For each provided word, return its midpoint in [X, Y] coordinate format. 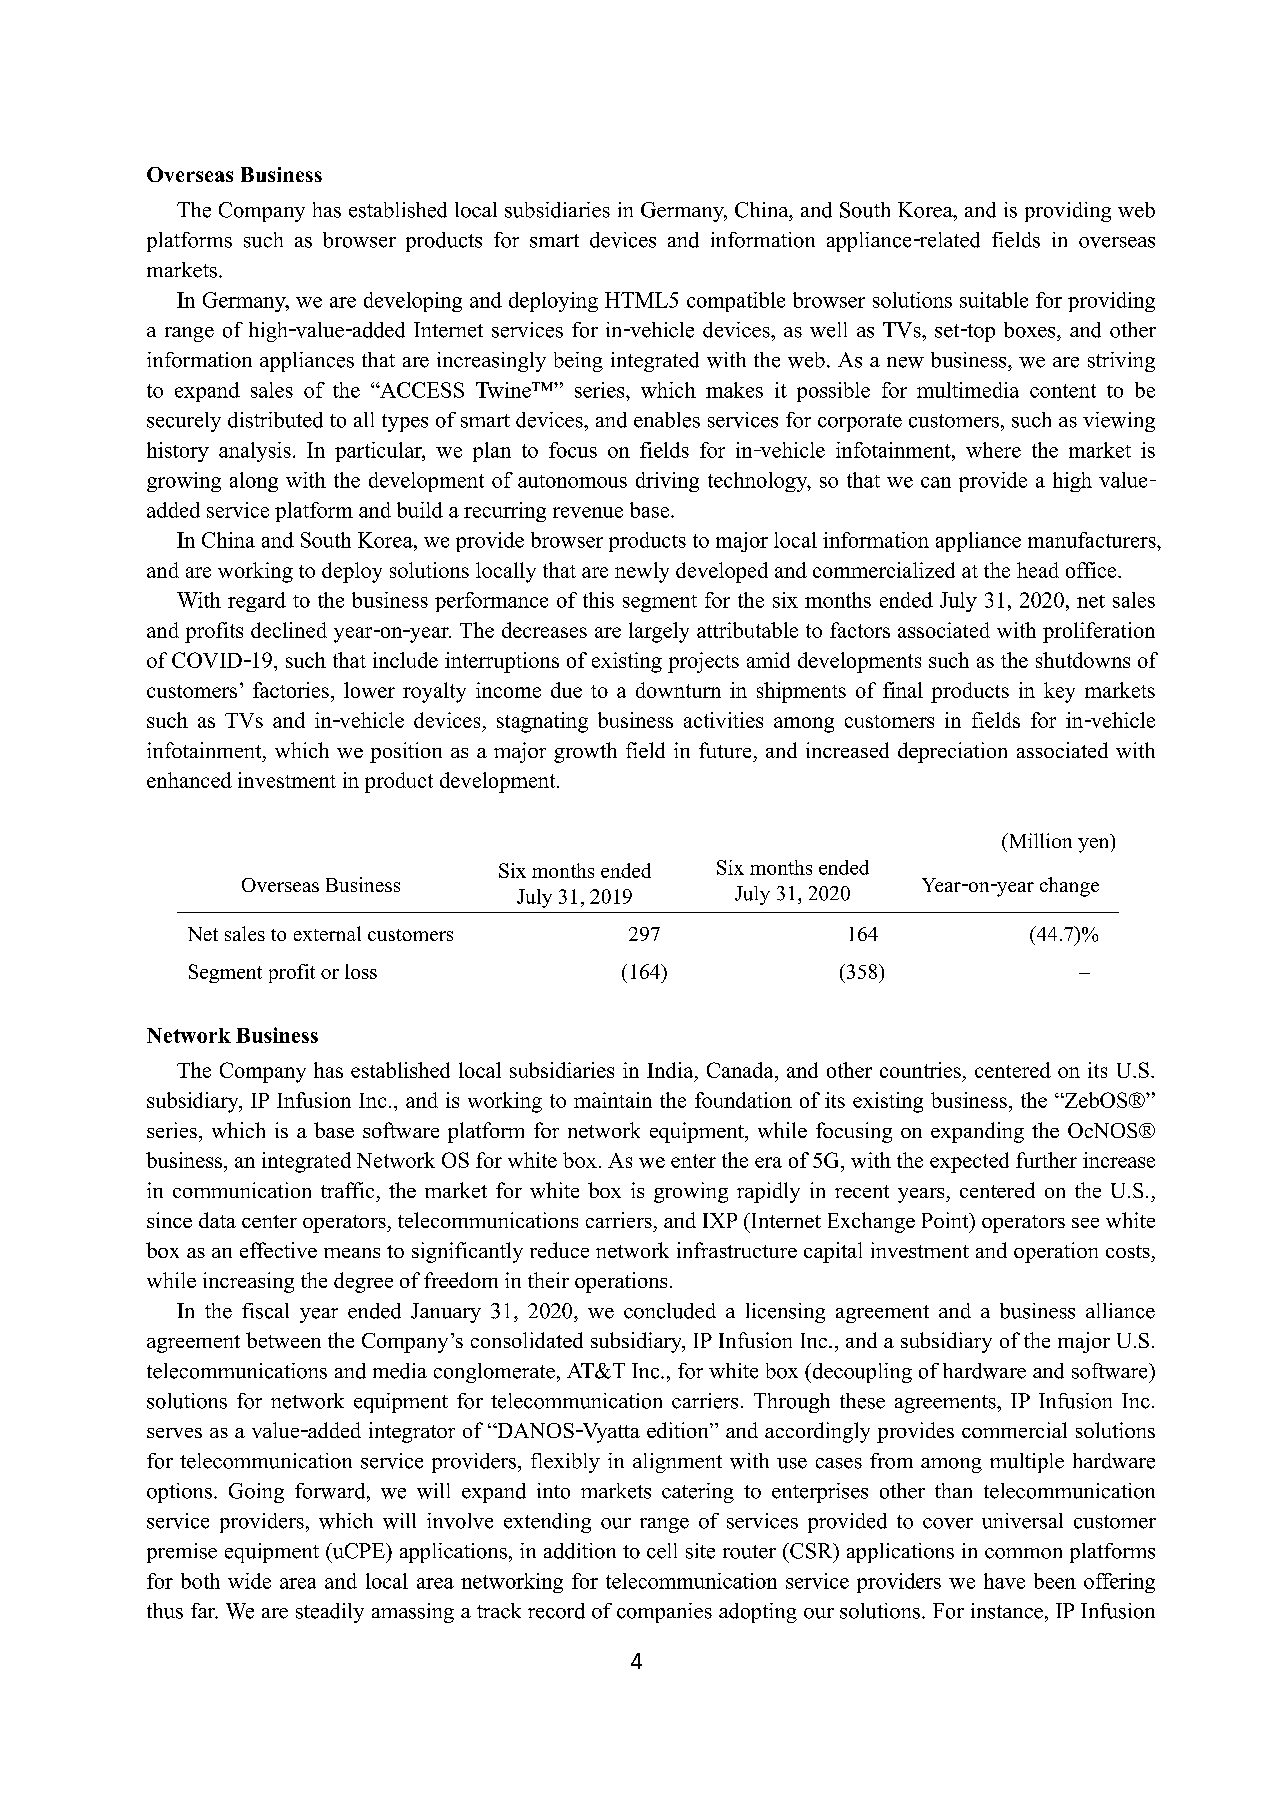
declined [289, 630]
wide [249, 1581]
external [327, 933]
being [578, 362]
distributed [275, 420]
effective [278, 1250]
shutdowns [1083, 660]
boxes [1031, 330]
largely [659, 632]
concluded [670, 1311]
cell [662, 1551]
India [671, 1070]
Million [1039, 840]
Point [946, 1220]
